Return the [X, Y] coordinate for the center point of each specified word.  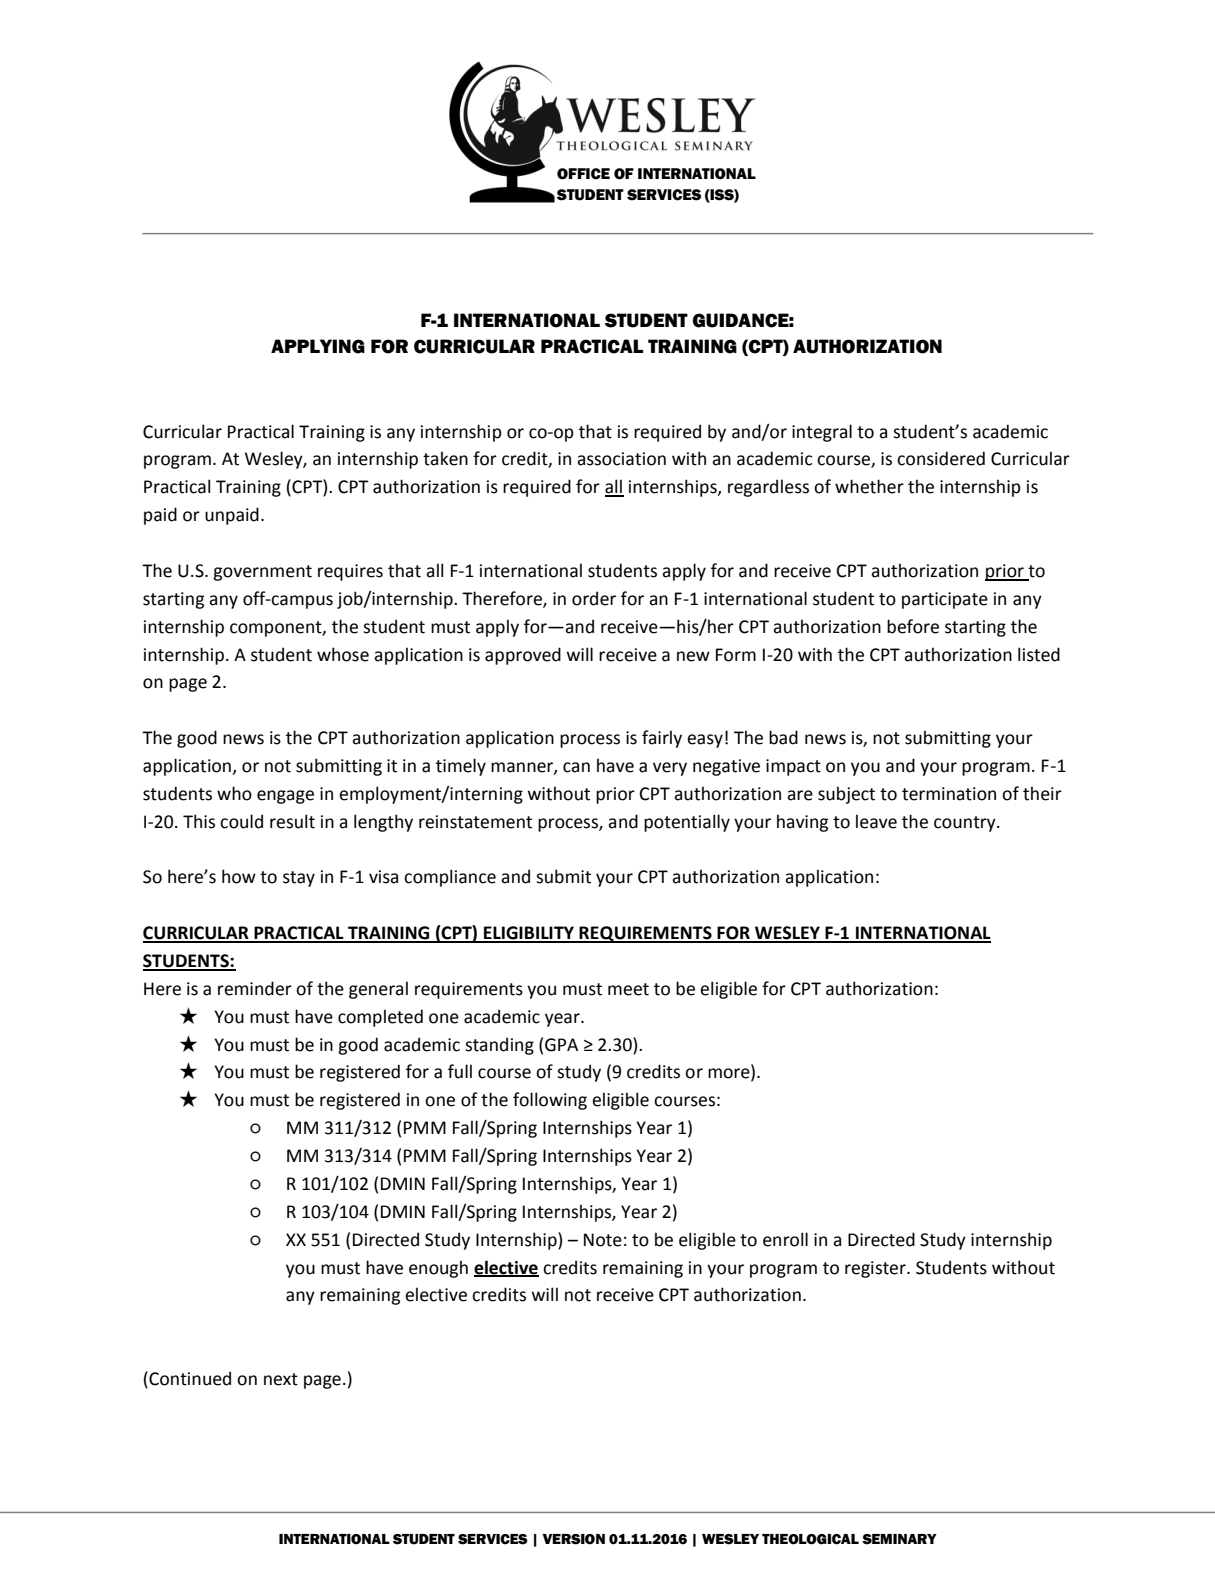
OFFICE [583, 174]
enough [438, 1269]
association [621, 459]
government [262, 573]
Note [603, 1240]
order [594, 598]
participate [945, 600]
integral [822, 433]
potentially [687, 823]
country [966, 824]
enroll [785, 1239]
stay [299, 879]
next [281, 1379]
